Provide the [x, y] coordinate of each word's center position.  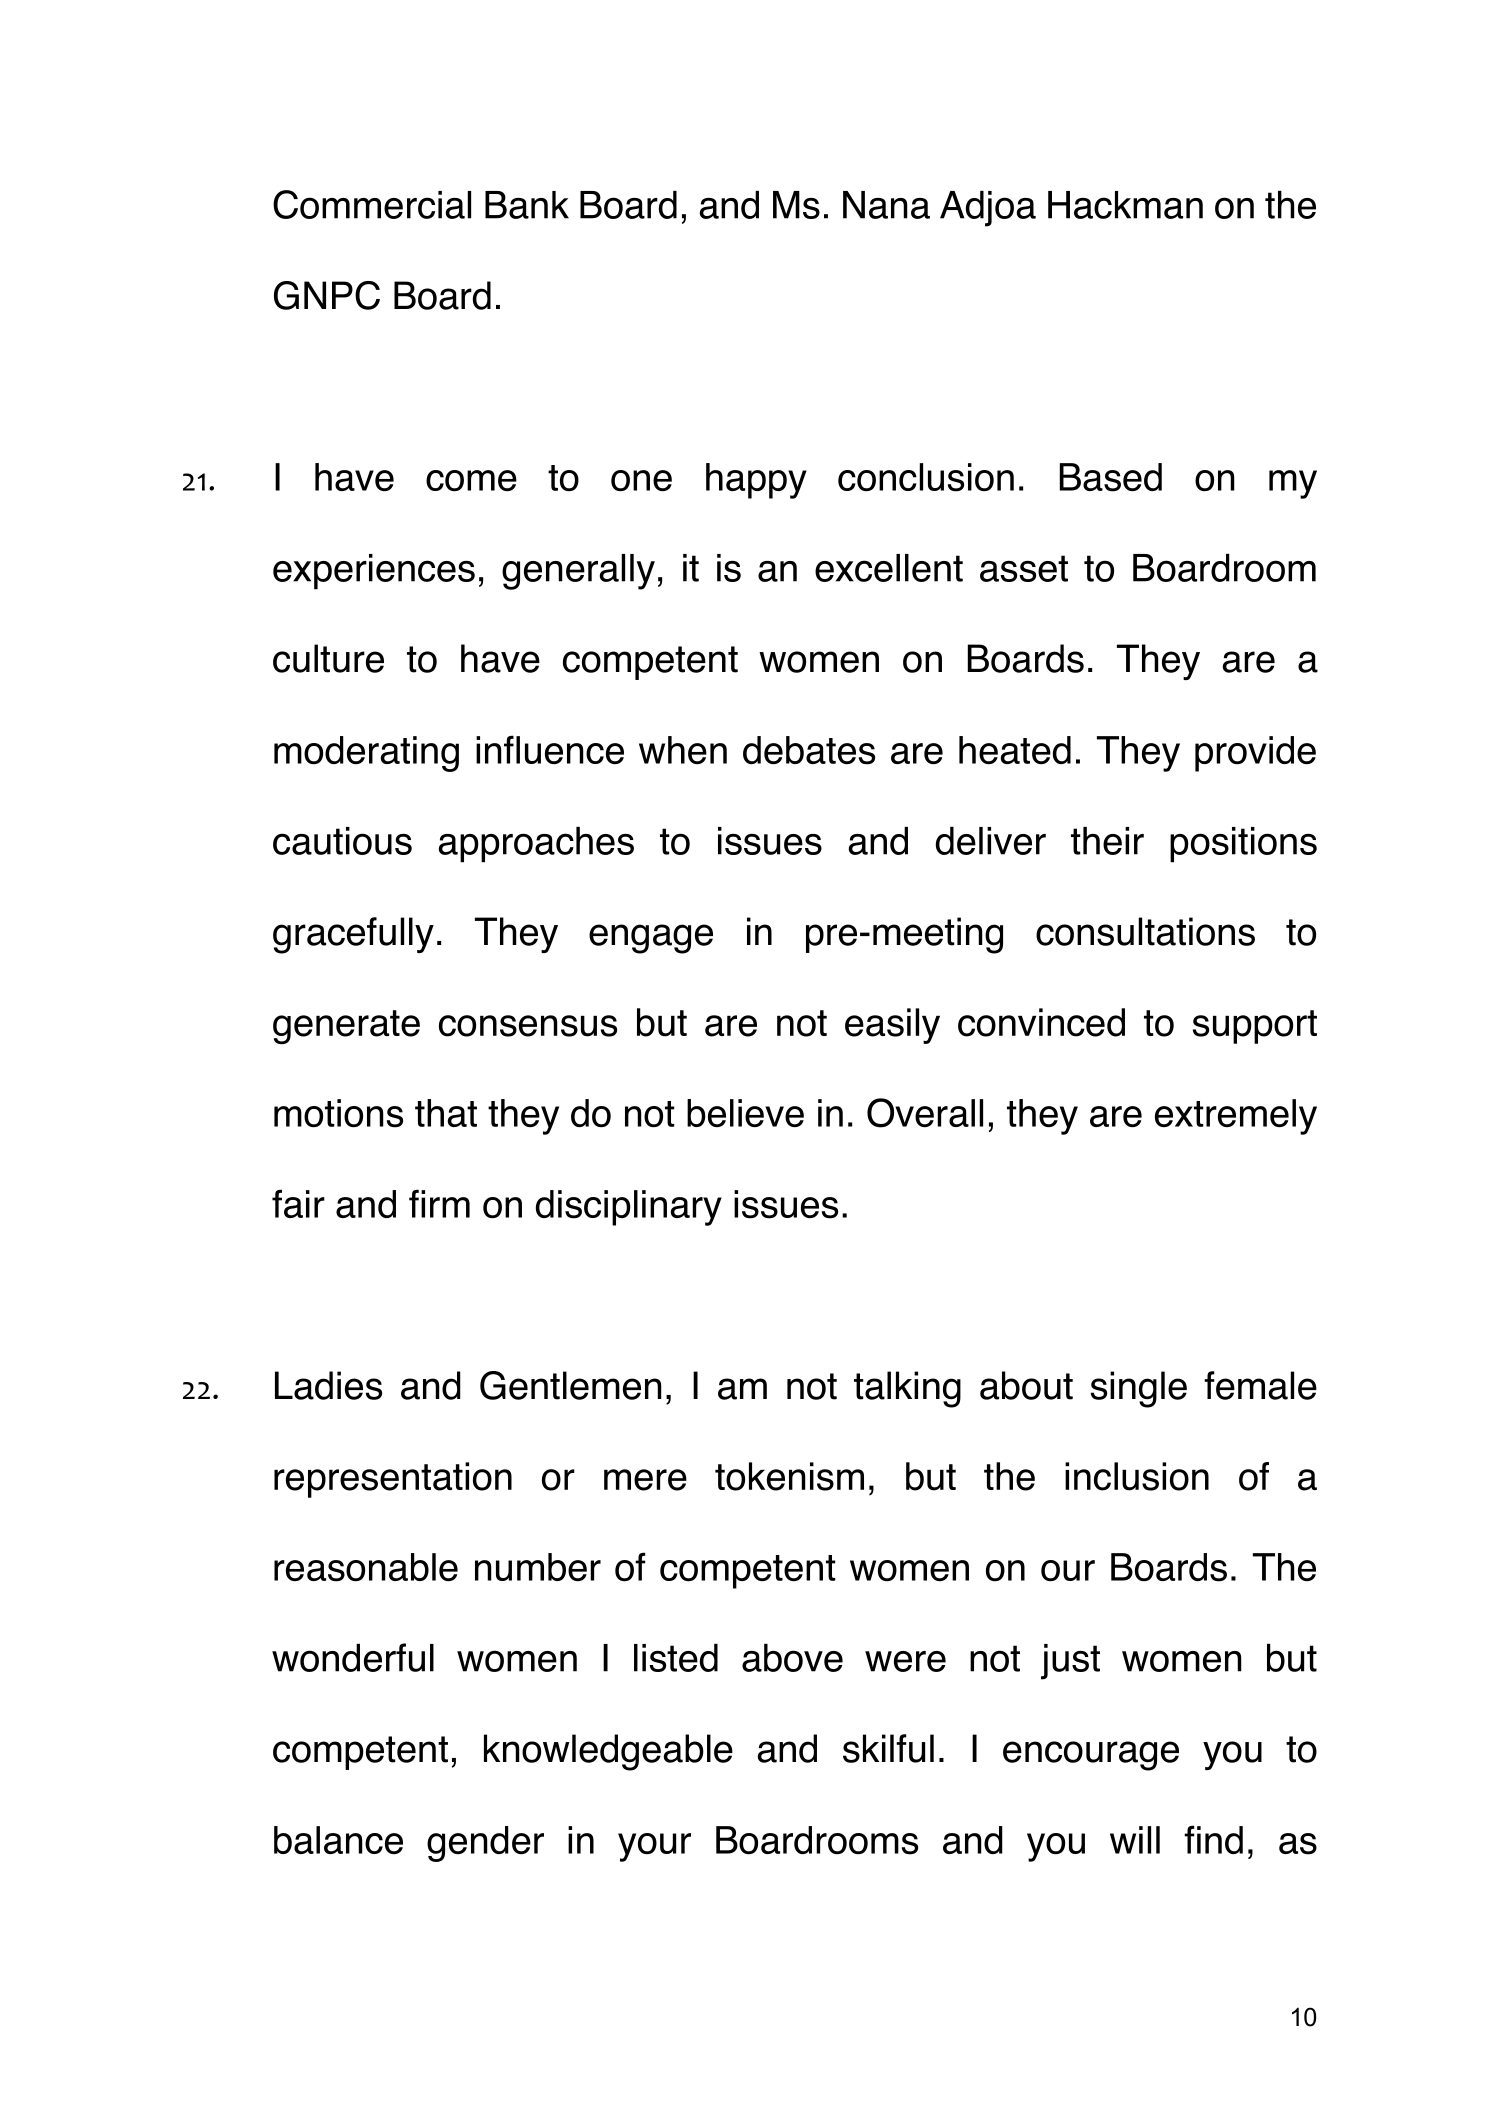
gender [485, 1844]
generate [346, 1027]
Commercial [372, 204]
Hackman [1125, 205]
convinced [1041, 1022]
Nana [886, 205]
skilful [888, 1748]
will [1135, 1840]
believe [745, 1113]
